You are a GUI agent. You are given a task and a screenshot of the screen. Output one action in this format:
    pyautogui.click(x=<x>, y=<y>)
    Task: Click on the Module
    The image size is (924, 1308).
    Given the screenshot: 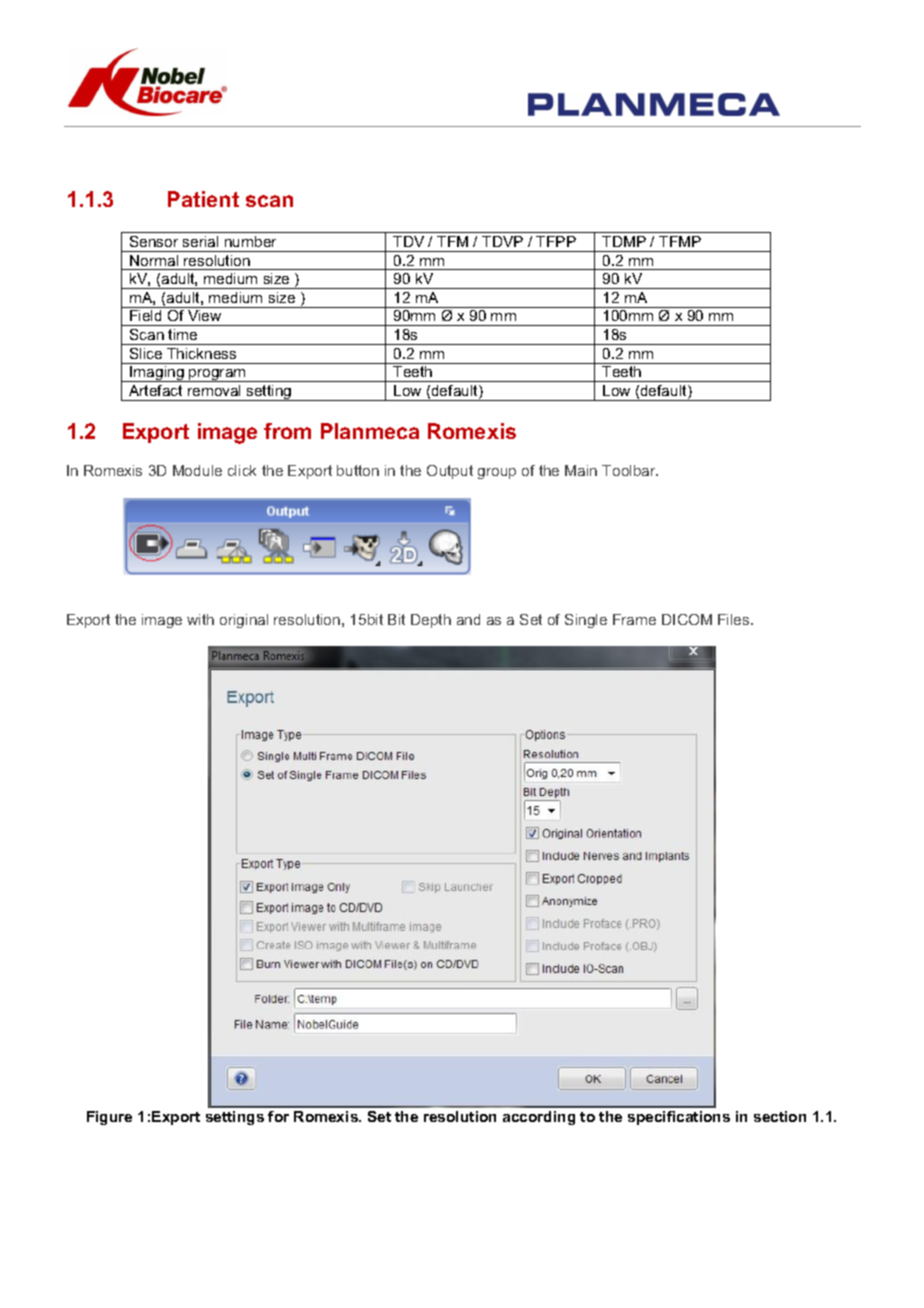 What is the action you would take?
    pyautogui.click(x=197, y=470)
